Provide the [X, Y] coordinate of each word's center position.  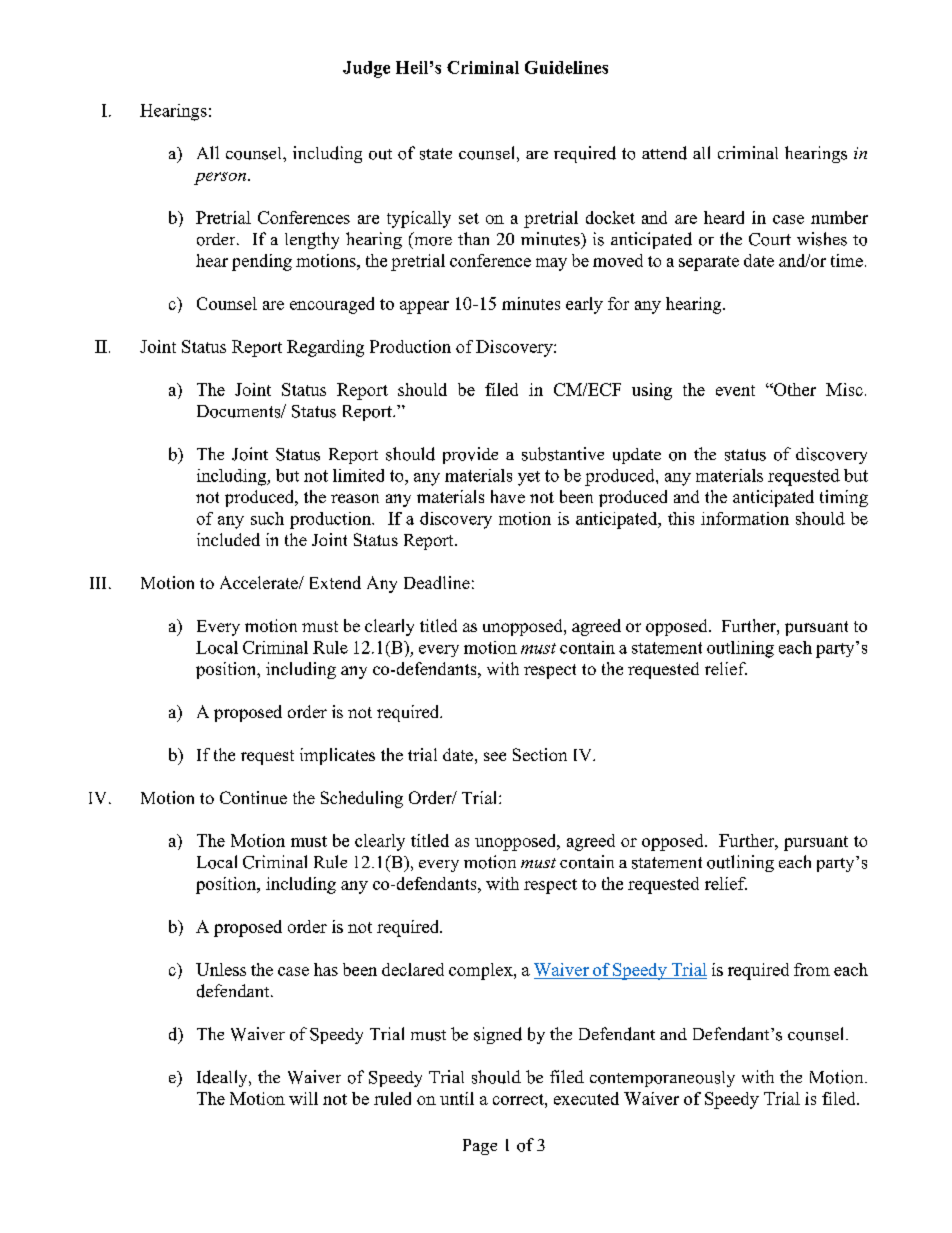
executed [586, 1098]
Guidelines [566, 67]
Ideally [223, 1078]
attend [664, 153]
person [220, 178]
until [457, 1098]
